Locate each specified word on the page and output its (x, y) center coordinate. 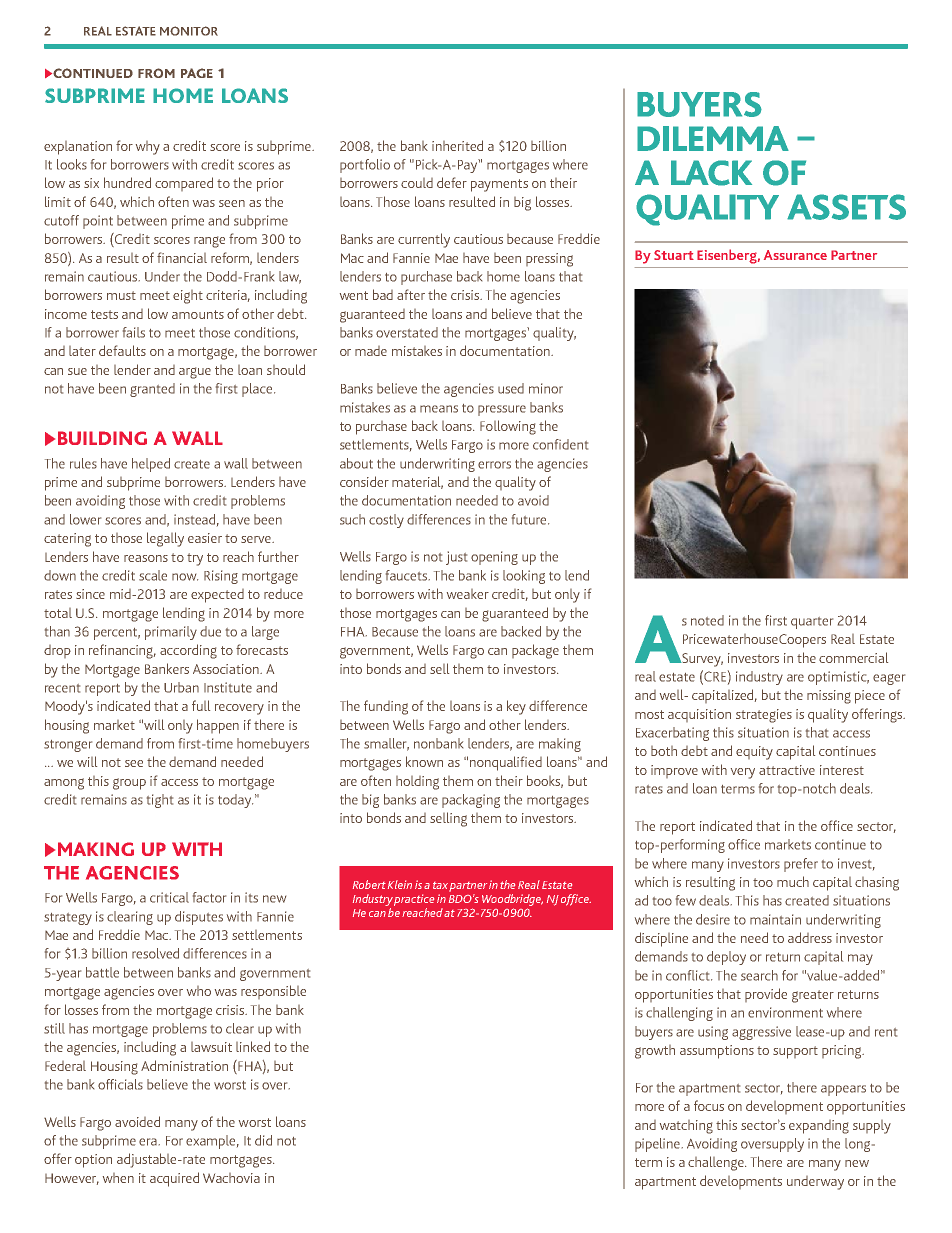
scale (153, 575)
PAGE (197, 73)
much (793, 881)
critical (169, 897)
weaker (468, 594)
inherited (457, 145)
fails (134, 332)
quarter (812, 623)
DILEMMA (713, 138)
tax (440, 885)
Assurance (795, 255)
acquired (174, 1179)
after (411, 294)
